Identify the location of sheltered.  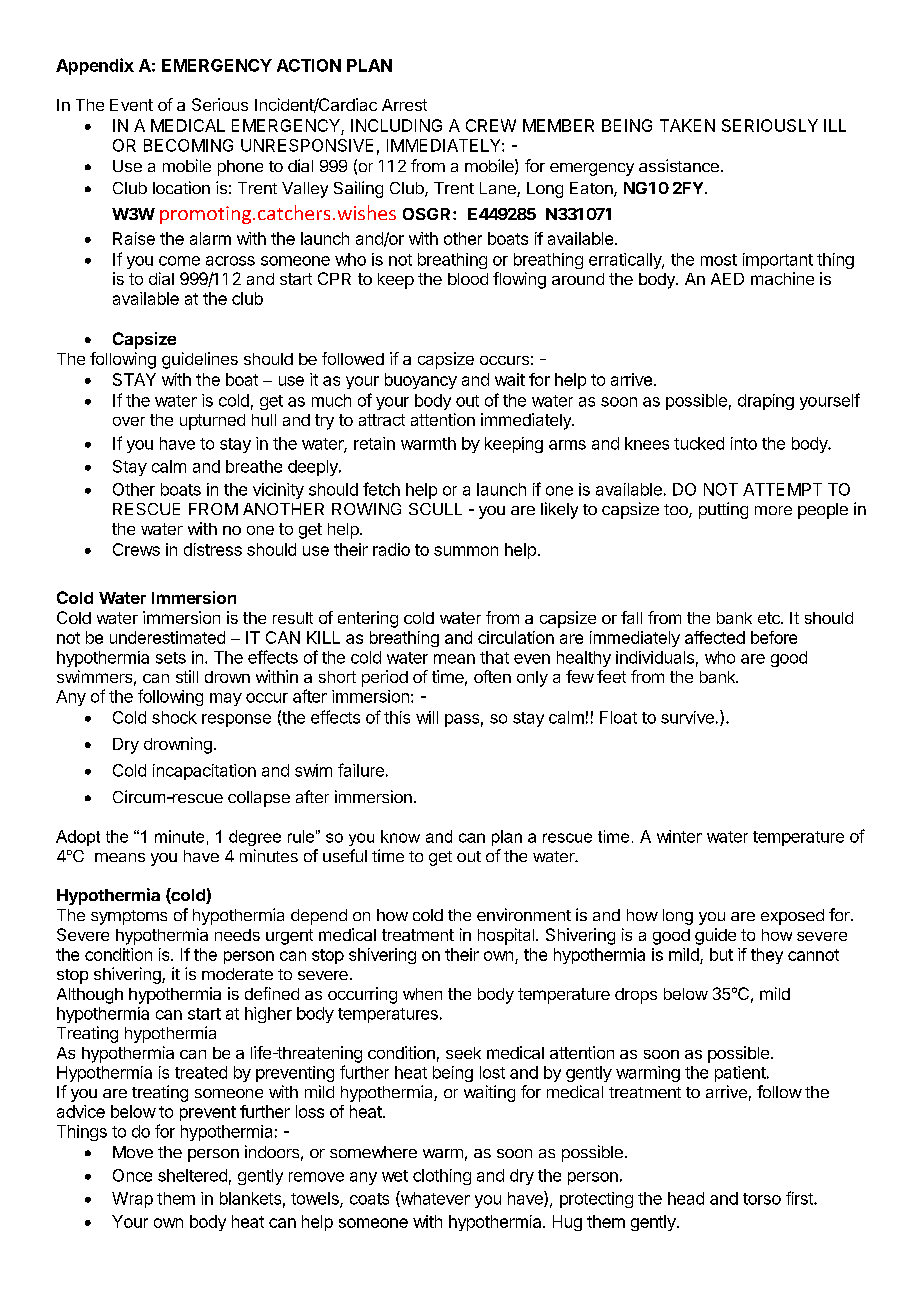
(192, 1175).
